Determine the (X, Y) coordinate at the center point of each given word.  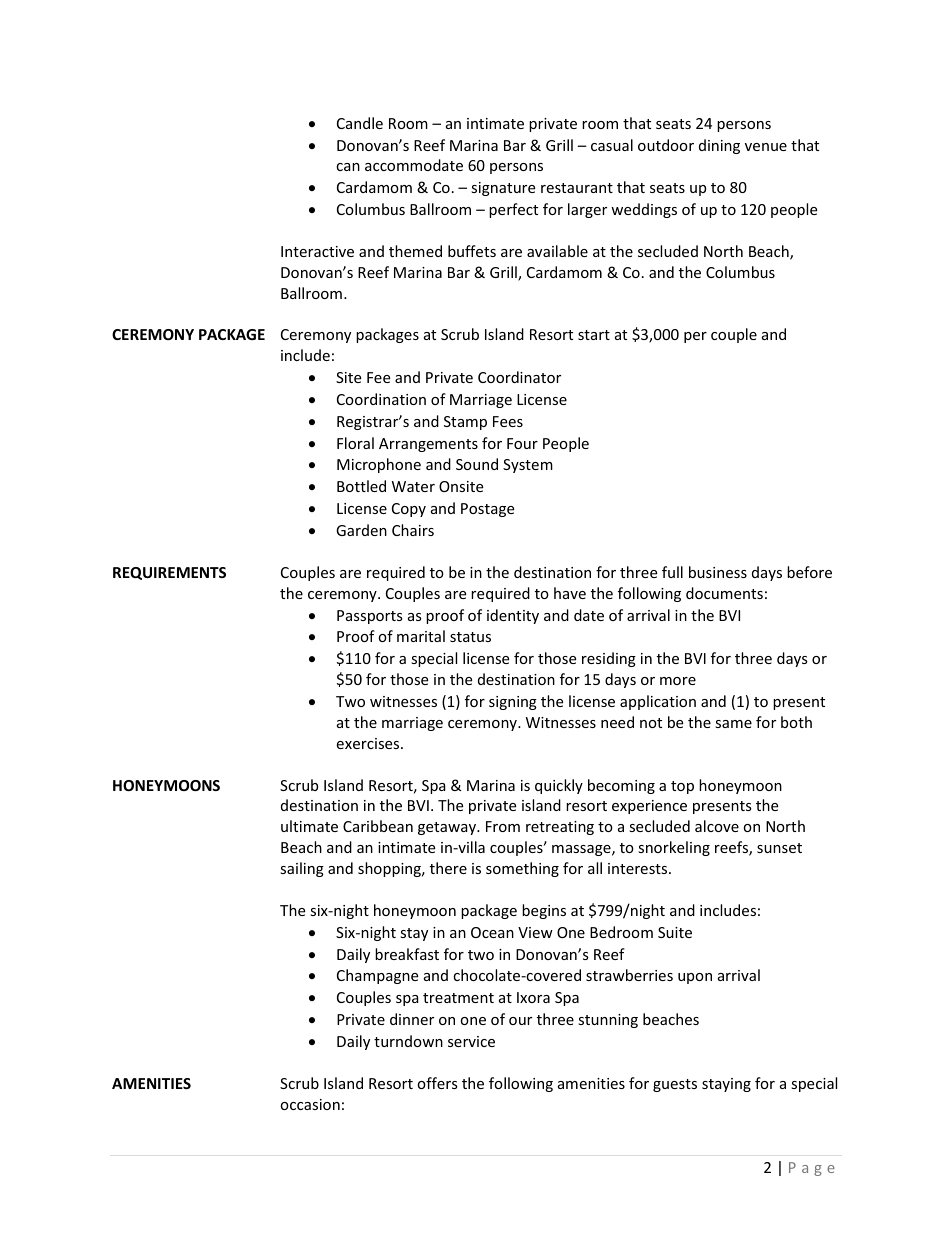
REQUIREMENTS (169, 573)
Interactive (317, 251)
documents (724, 593)
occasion (310, 1104)
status (470, 637)
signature (503, 189)
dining (719, 146)
